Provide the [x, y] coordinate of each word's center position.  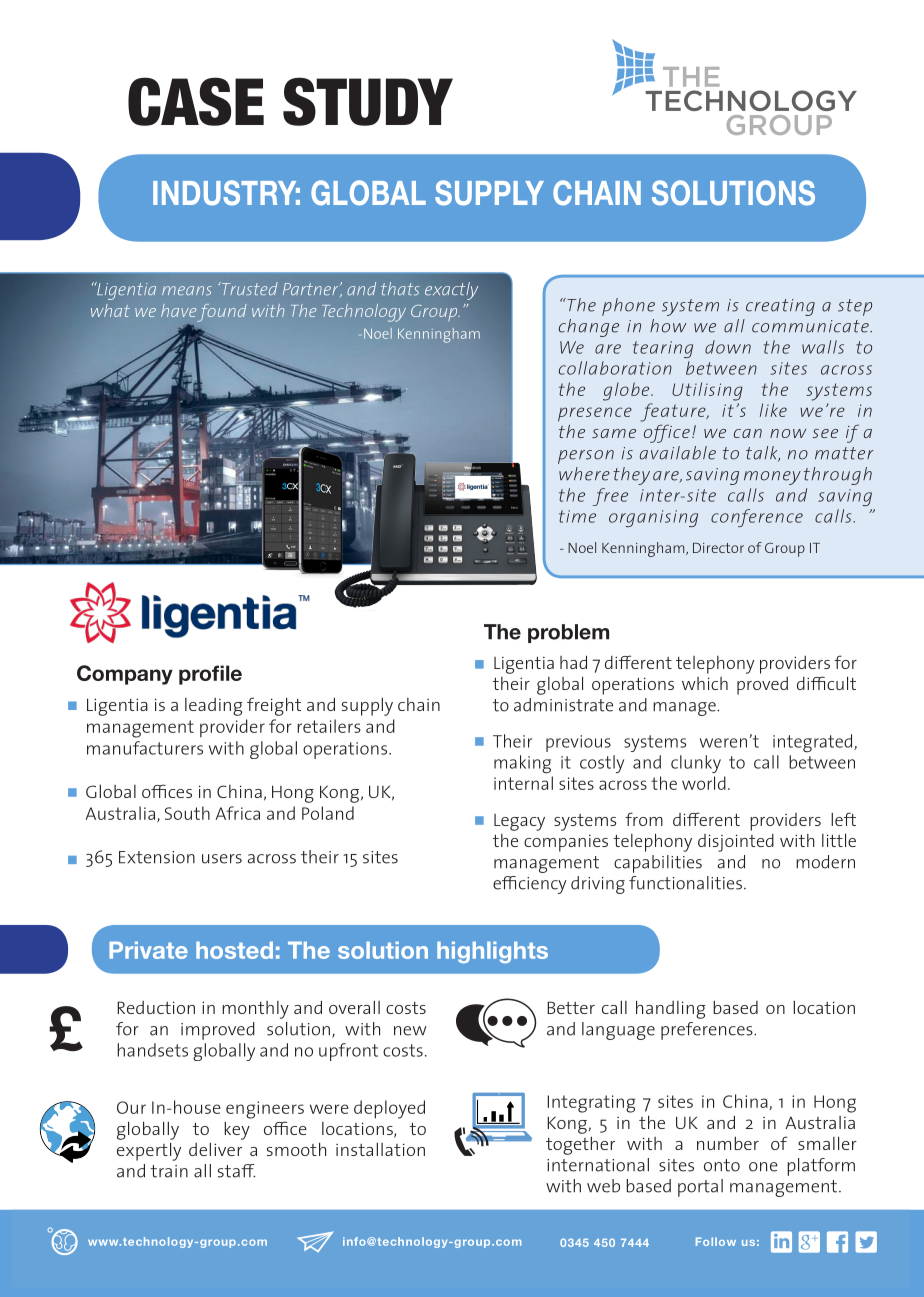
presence [595, 414]
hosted [234, 950]
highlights [492, 952]
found [222, 313]
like [773, 410]
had [573, 662]
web [603, 1186]
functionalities [685, 883]
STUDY [368, 101]
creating [780, 307]
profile [210, 675]
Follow [716, 1241]
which [705, 683]
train [169, 1171]
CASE [196, 101]
